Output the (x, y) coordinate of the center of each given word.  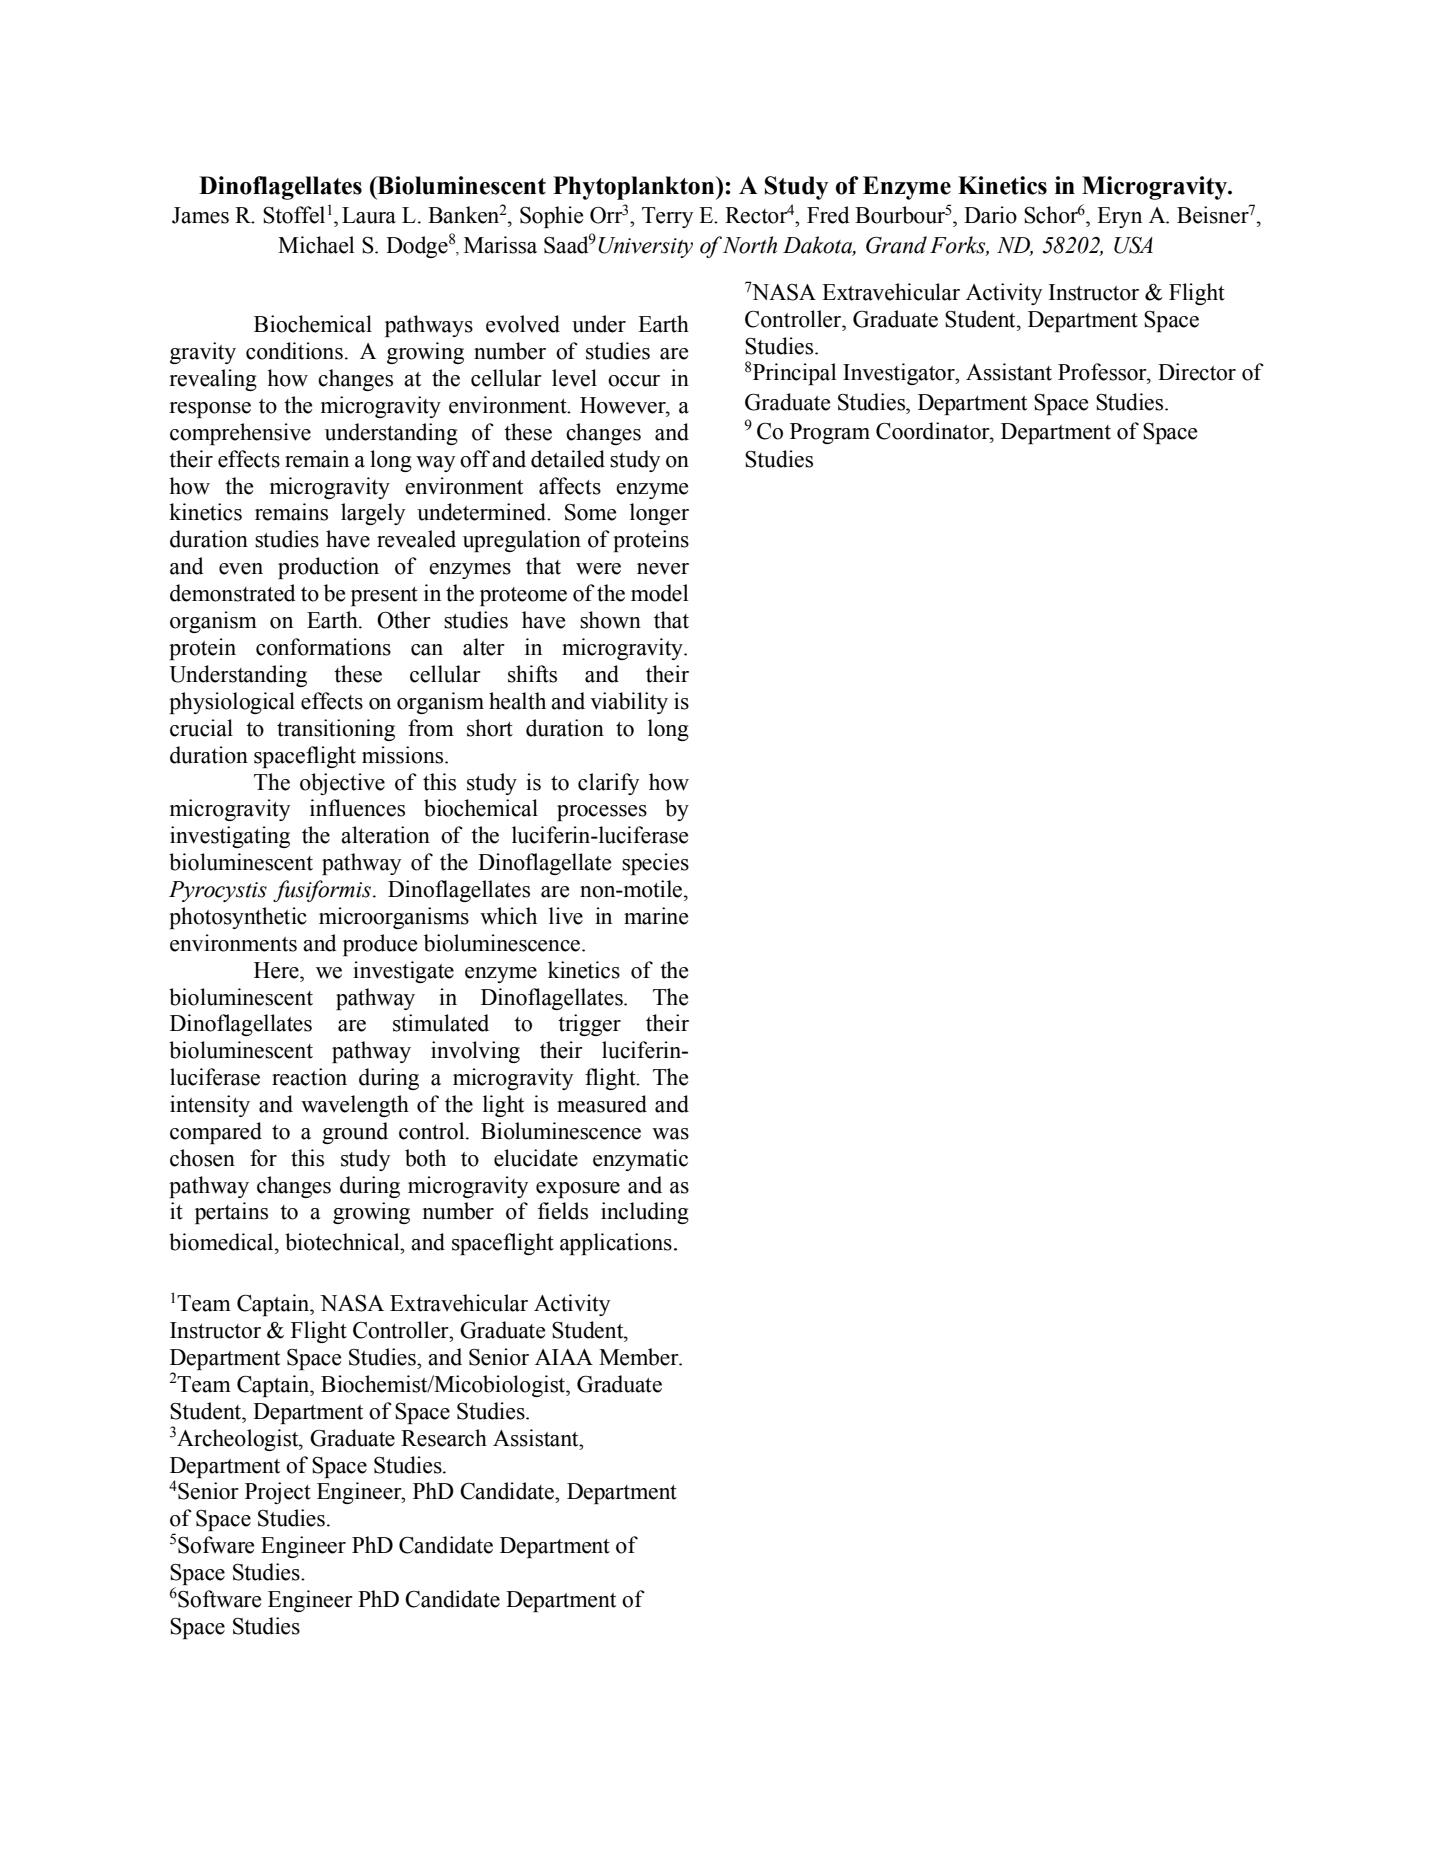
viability (629, 703)
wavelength (355, 1106)
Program (830, 433)
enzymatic (640, 1160)
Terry (667, 217)
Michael (316, 245)
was (670, 1134)
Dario (990, 215)
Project (278, 1493)
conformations (323, 647)
